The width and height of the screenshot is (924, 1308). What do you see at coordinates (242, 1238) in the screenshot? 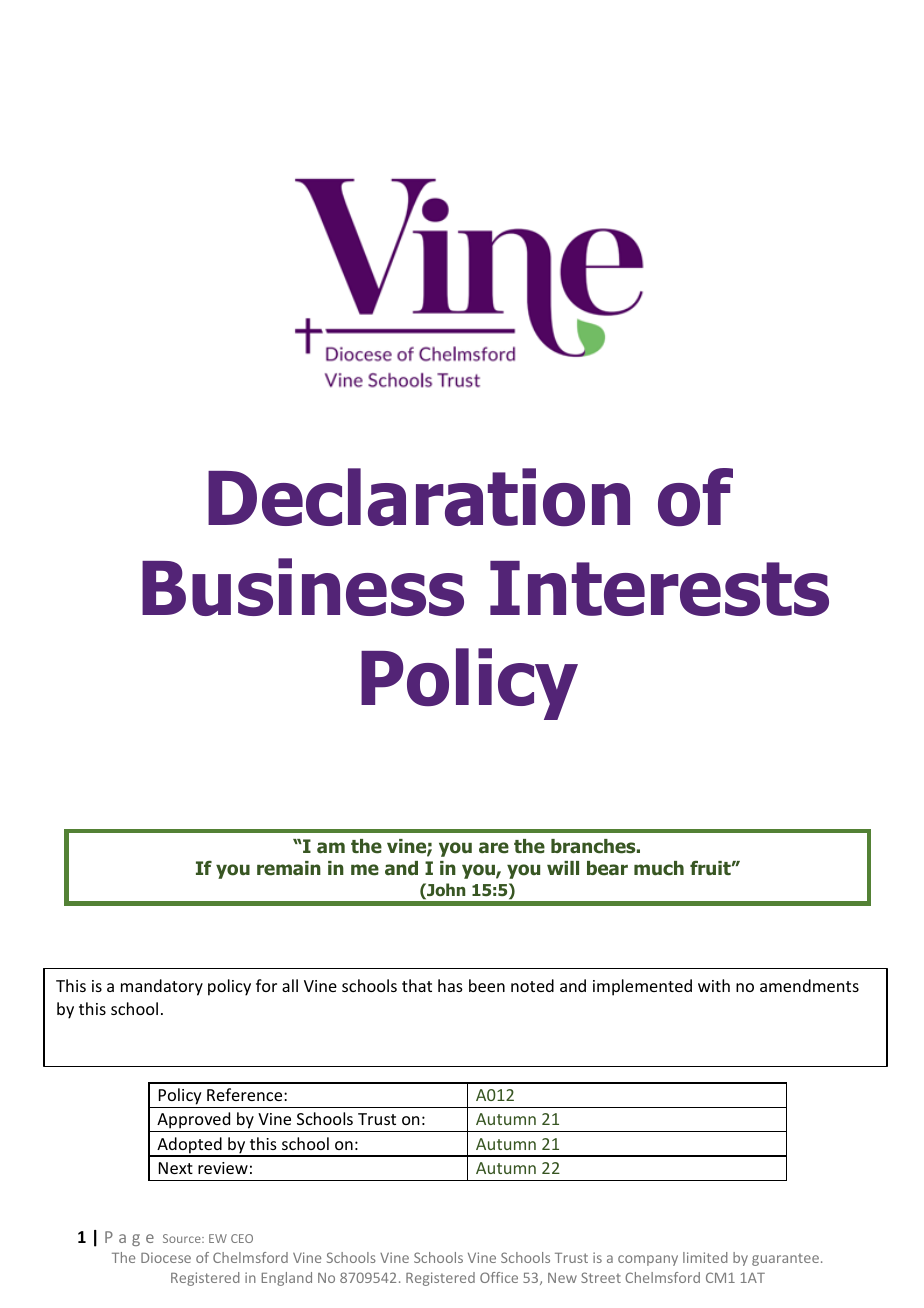
I see `CEO` at bounding box center [242, 1238].
